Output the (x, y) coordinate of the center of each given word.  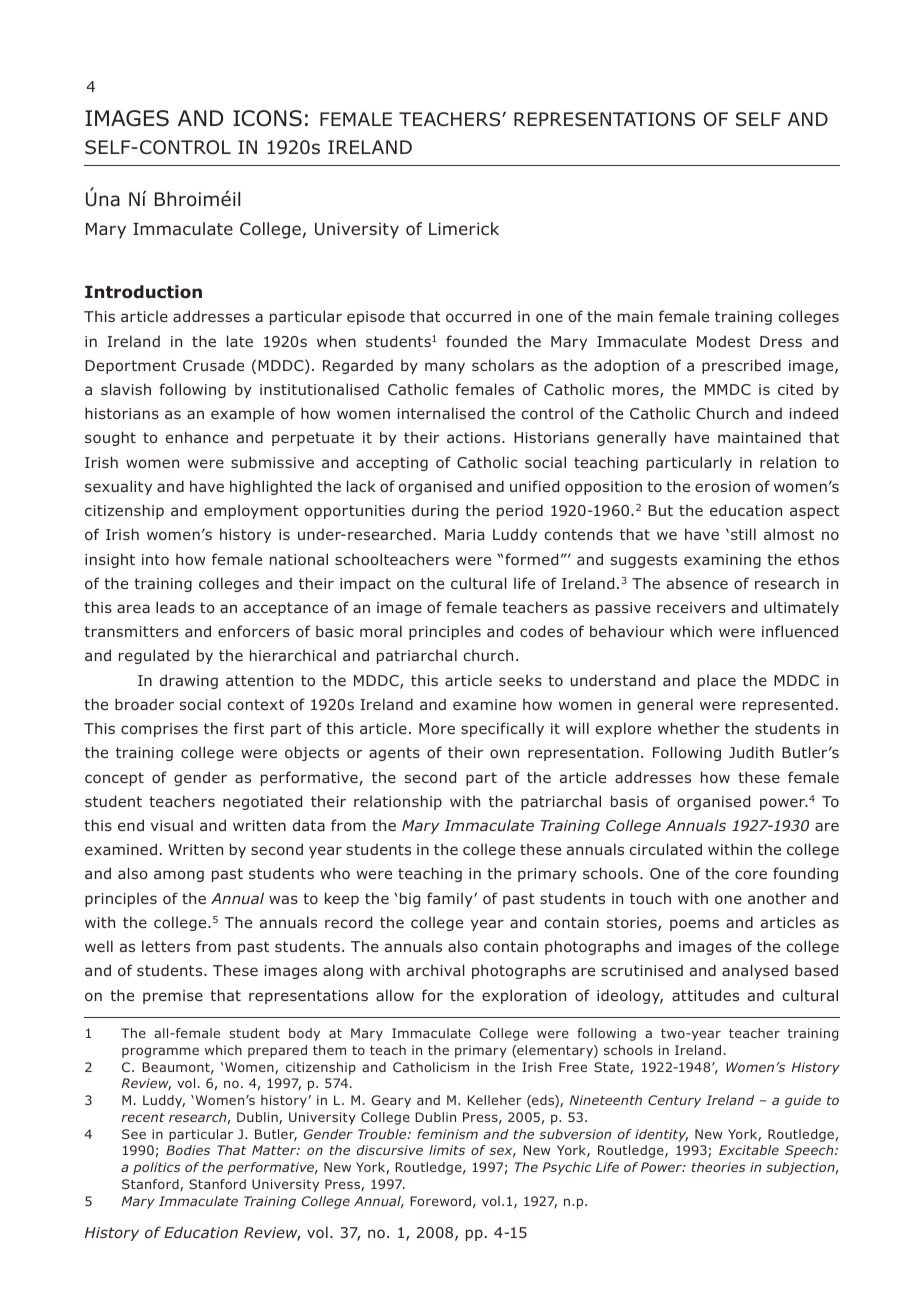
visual (172, 825)
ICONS (267, 118)
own (504, 753)
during (435, 511)
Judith (751, 752)
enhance (197, 437)
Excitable (749, 1150)
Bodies (188, 1150)
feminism (447, 1134)
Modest (723, 341)
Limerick (464, 228)
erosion (722, 486)
